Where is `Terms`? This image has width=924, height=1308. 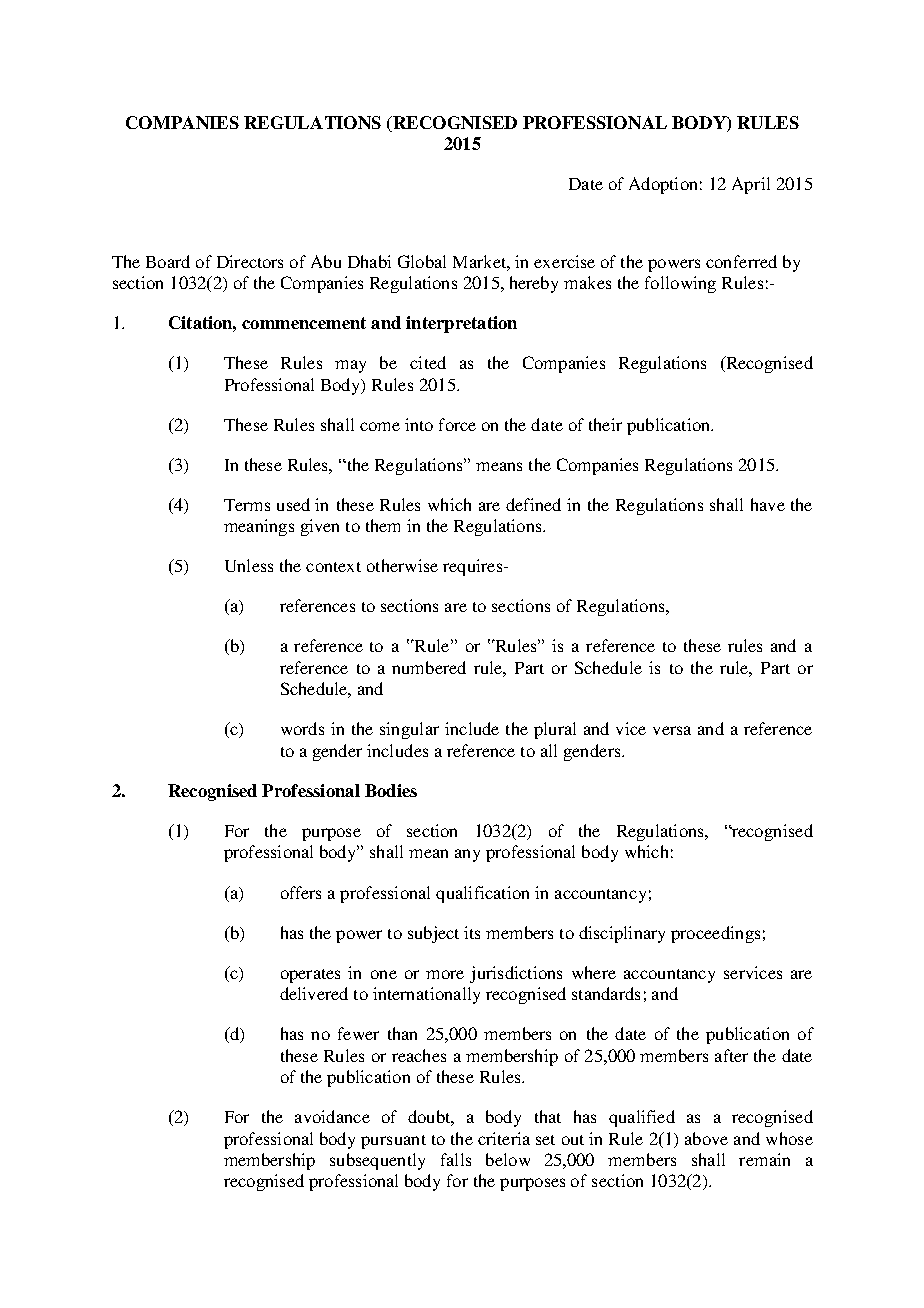
Terms is located at coordinates (247, 505).
